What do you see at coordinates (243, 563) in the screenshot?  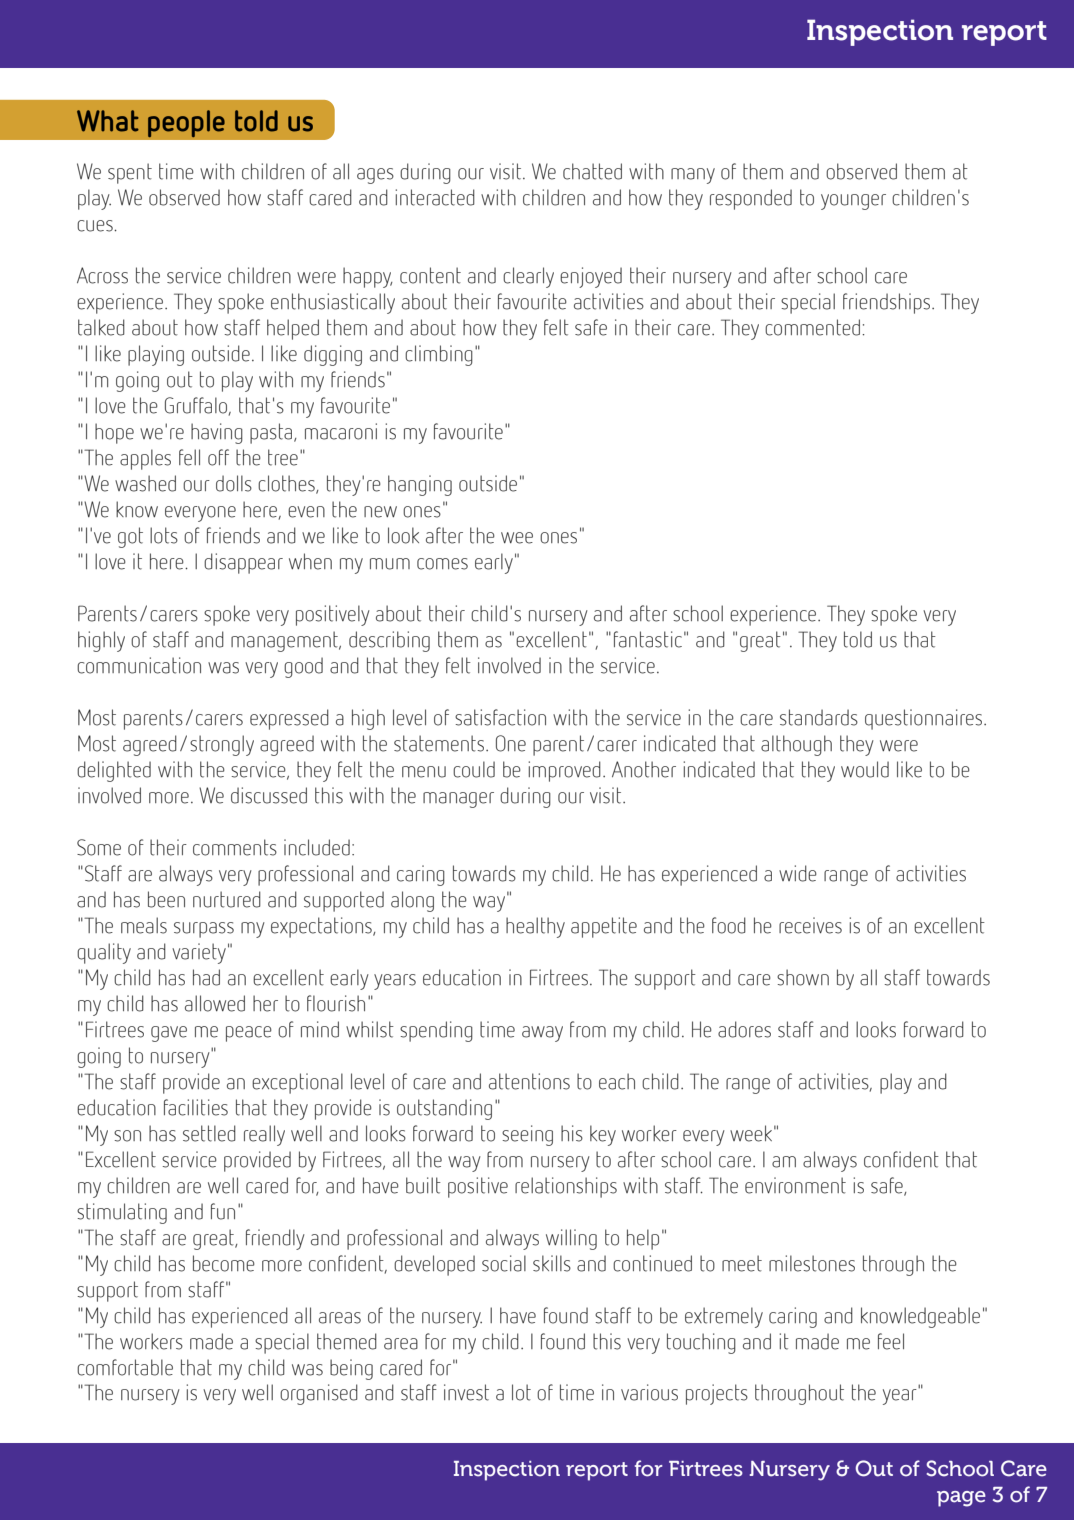 I see `disappear` at bounding box center [243, 563].
